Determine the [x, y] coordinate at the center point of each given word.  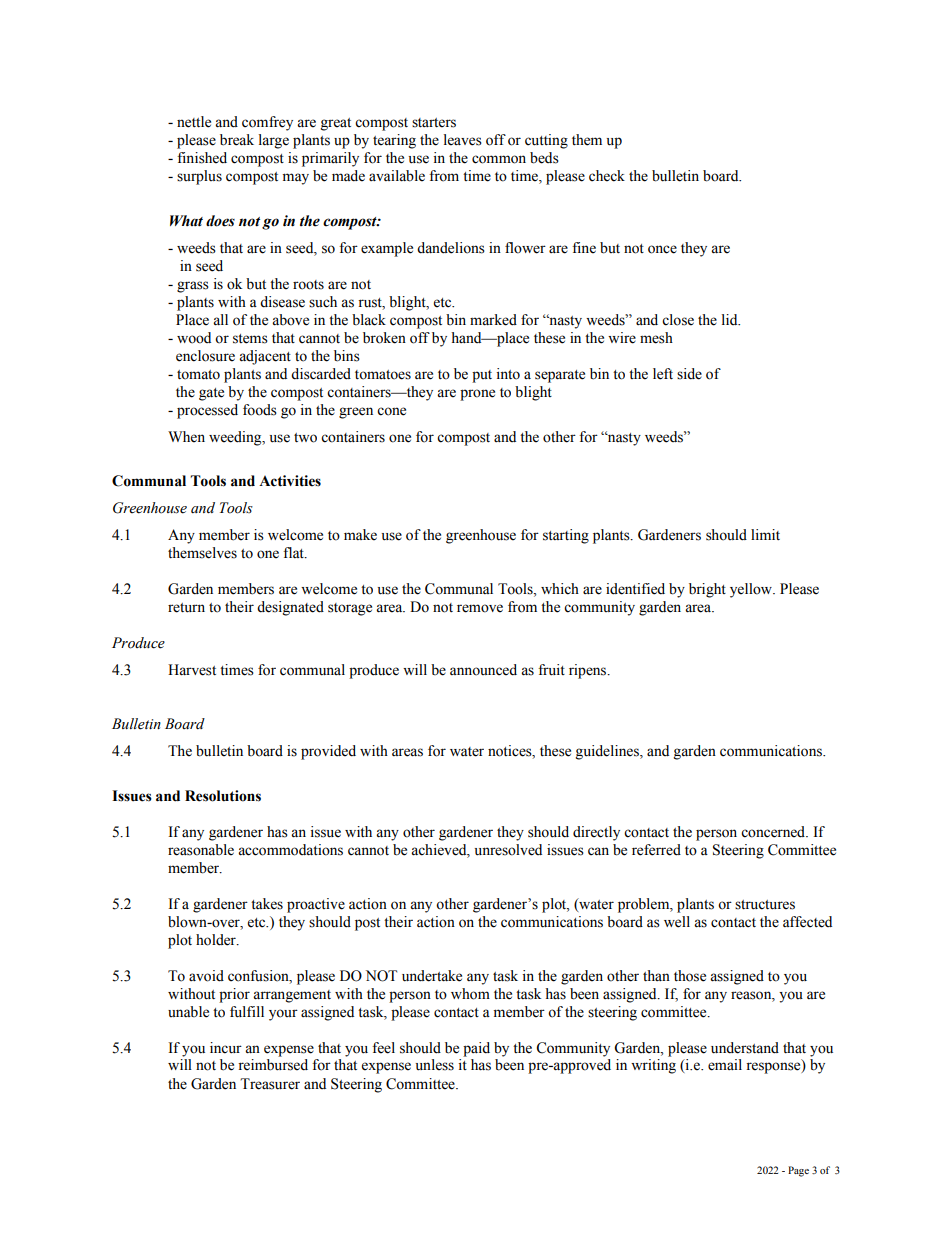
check [607, 176]
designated [290, 608]
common [499, 159]
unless [435, 1065]
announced [483, 670]
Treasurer [270, 1084]
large [274, 141]
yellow [752, 590]
